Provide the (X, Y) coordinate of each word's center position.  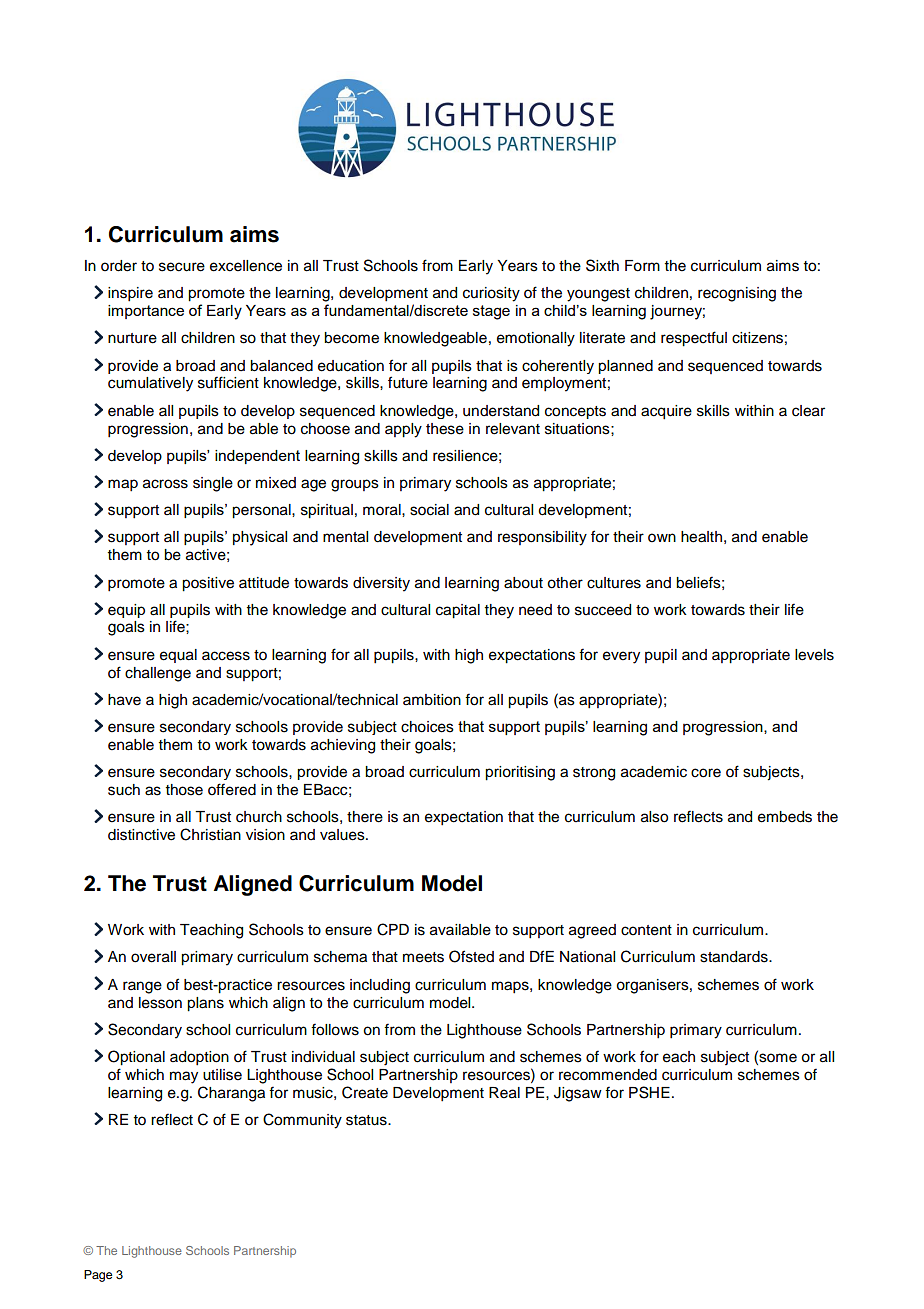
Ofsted (471, 956)
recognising (737, 294)
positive (208, 584)
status (367, 1120)
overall (153, 957)
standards (735, 957)
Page (98, 1276)
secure (182, 267)
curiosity (491, 294)
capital (458, 611)
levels (814, 655)
